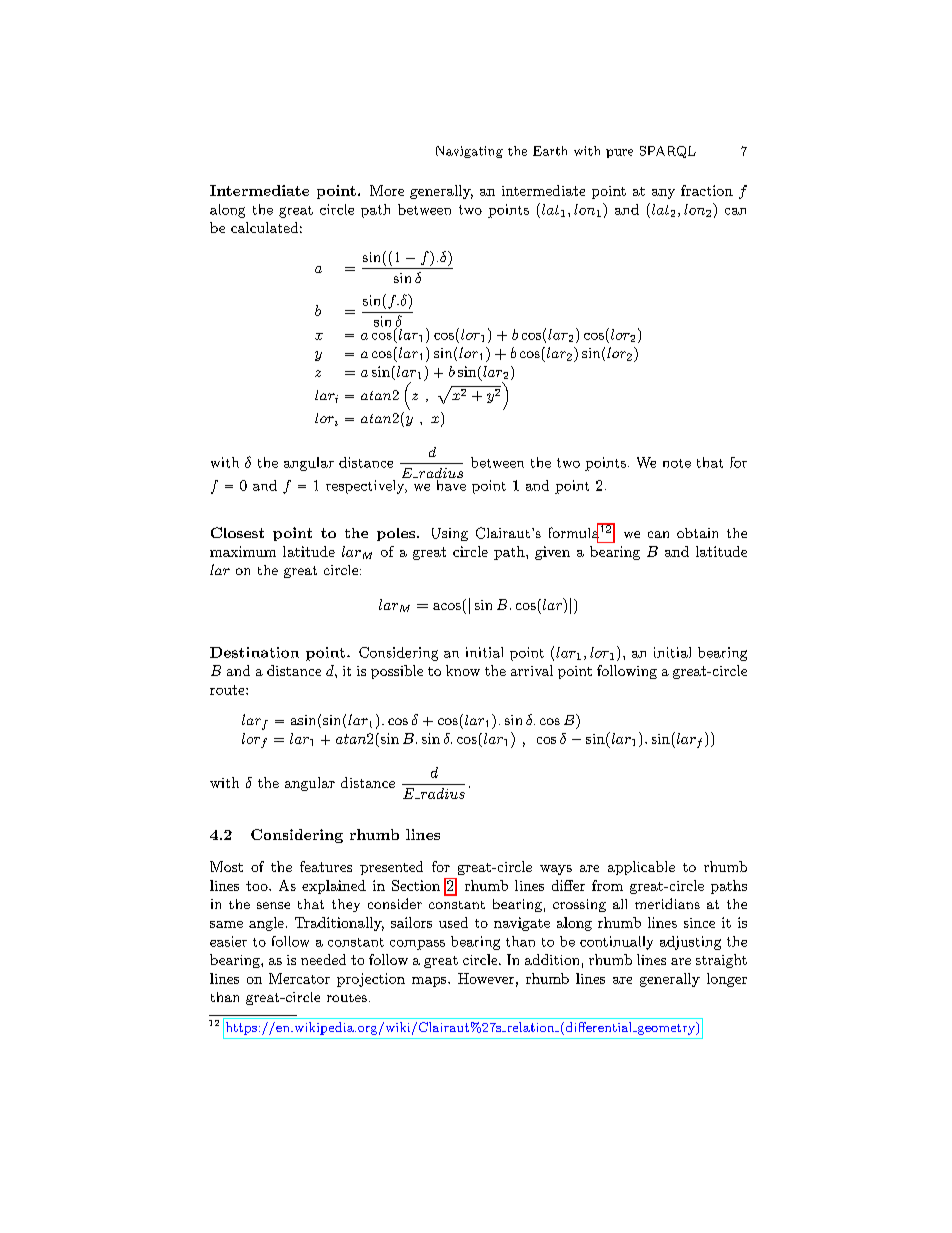  I want to click on note, so click(677, 463).
